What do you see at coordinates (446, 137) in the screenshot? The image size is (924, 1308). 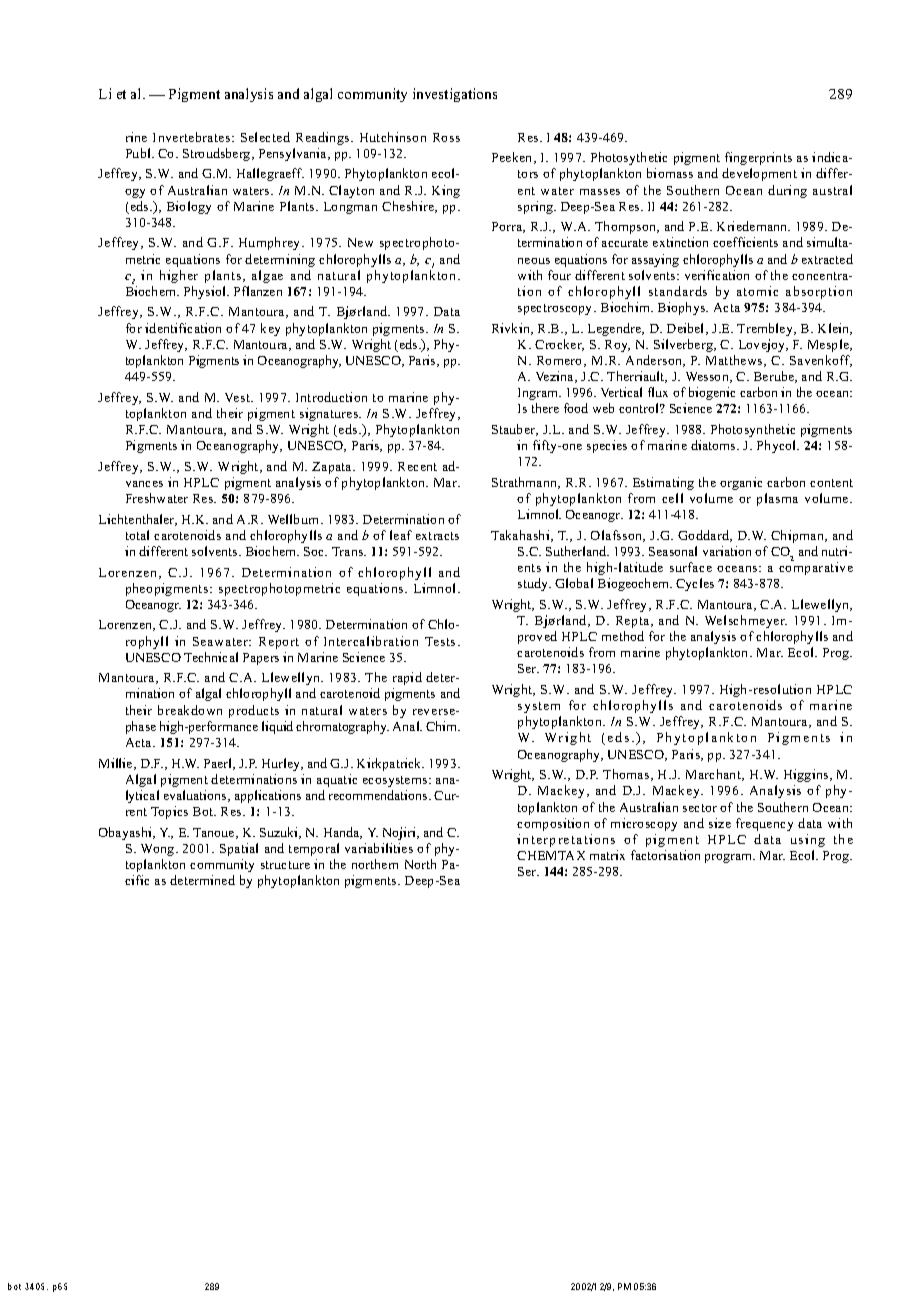 I see `Ross` at bounding box center [446, 137].
